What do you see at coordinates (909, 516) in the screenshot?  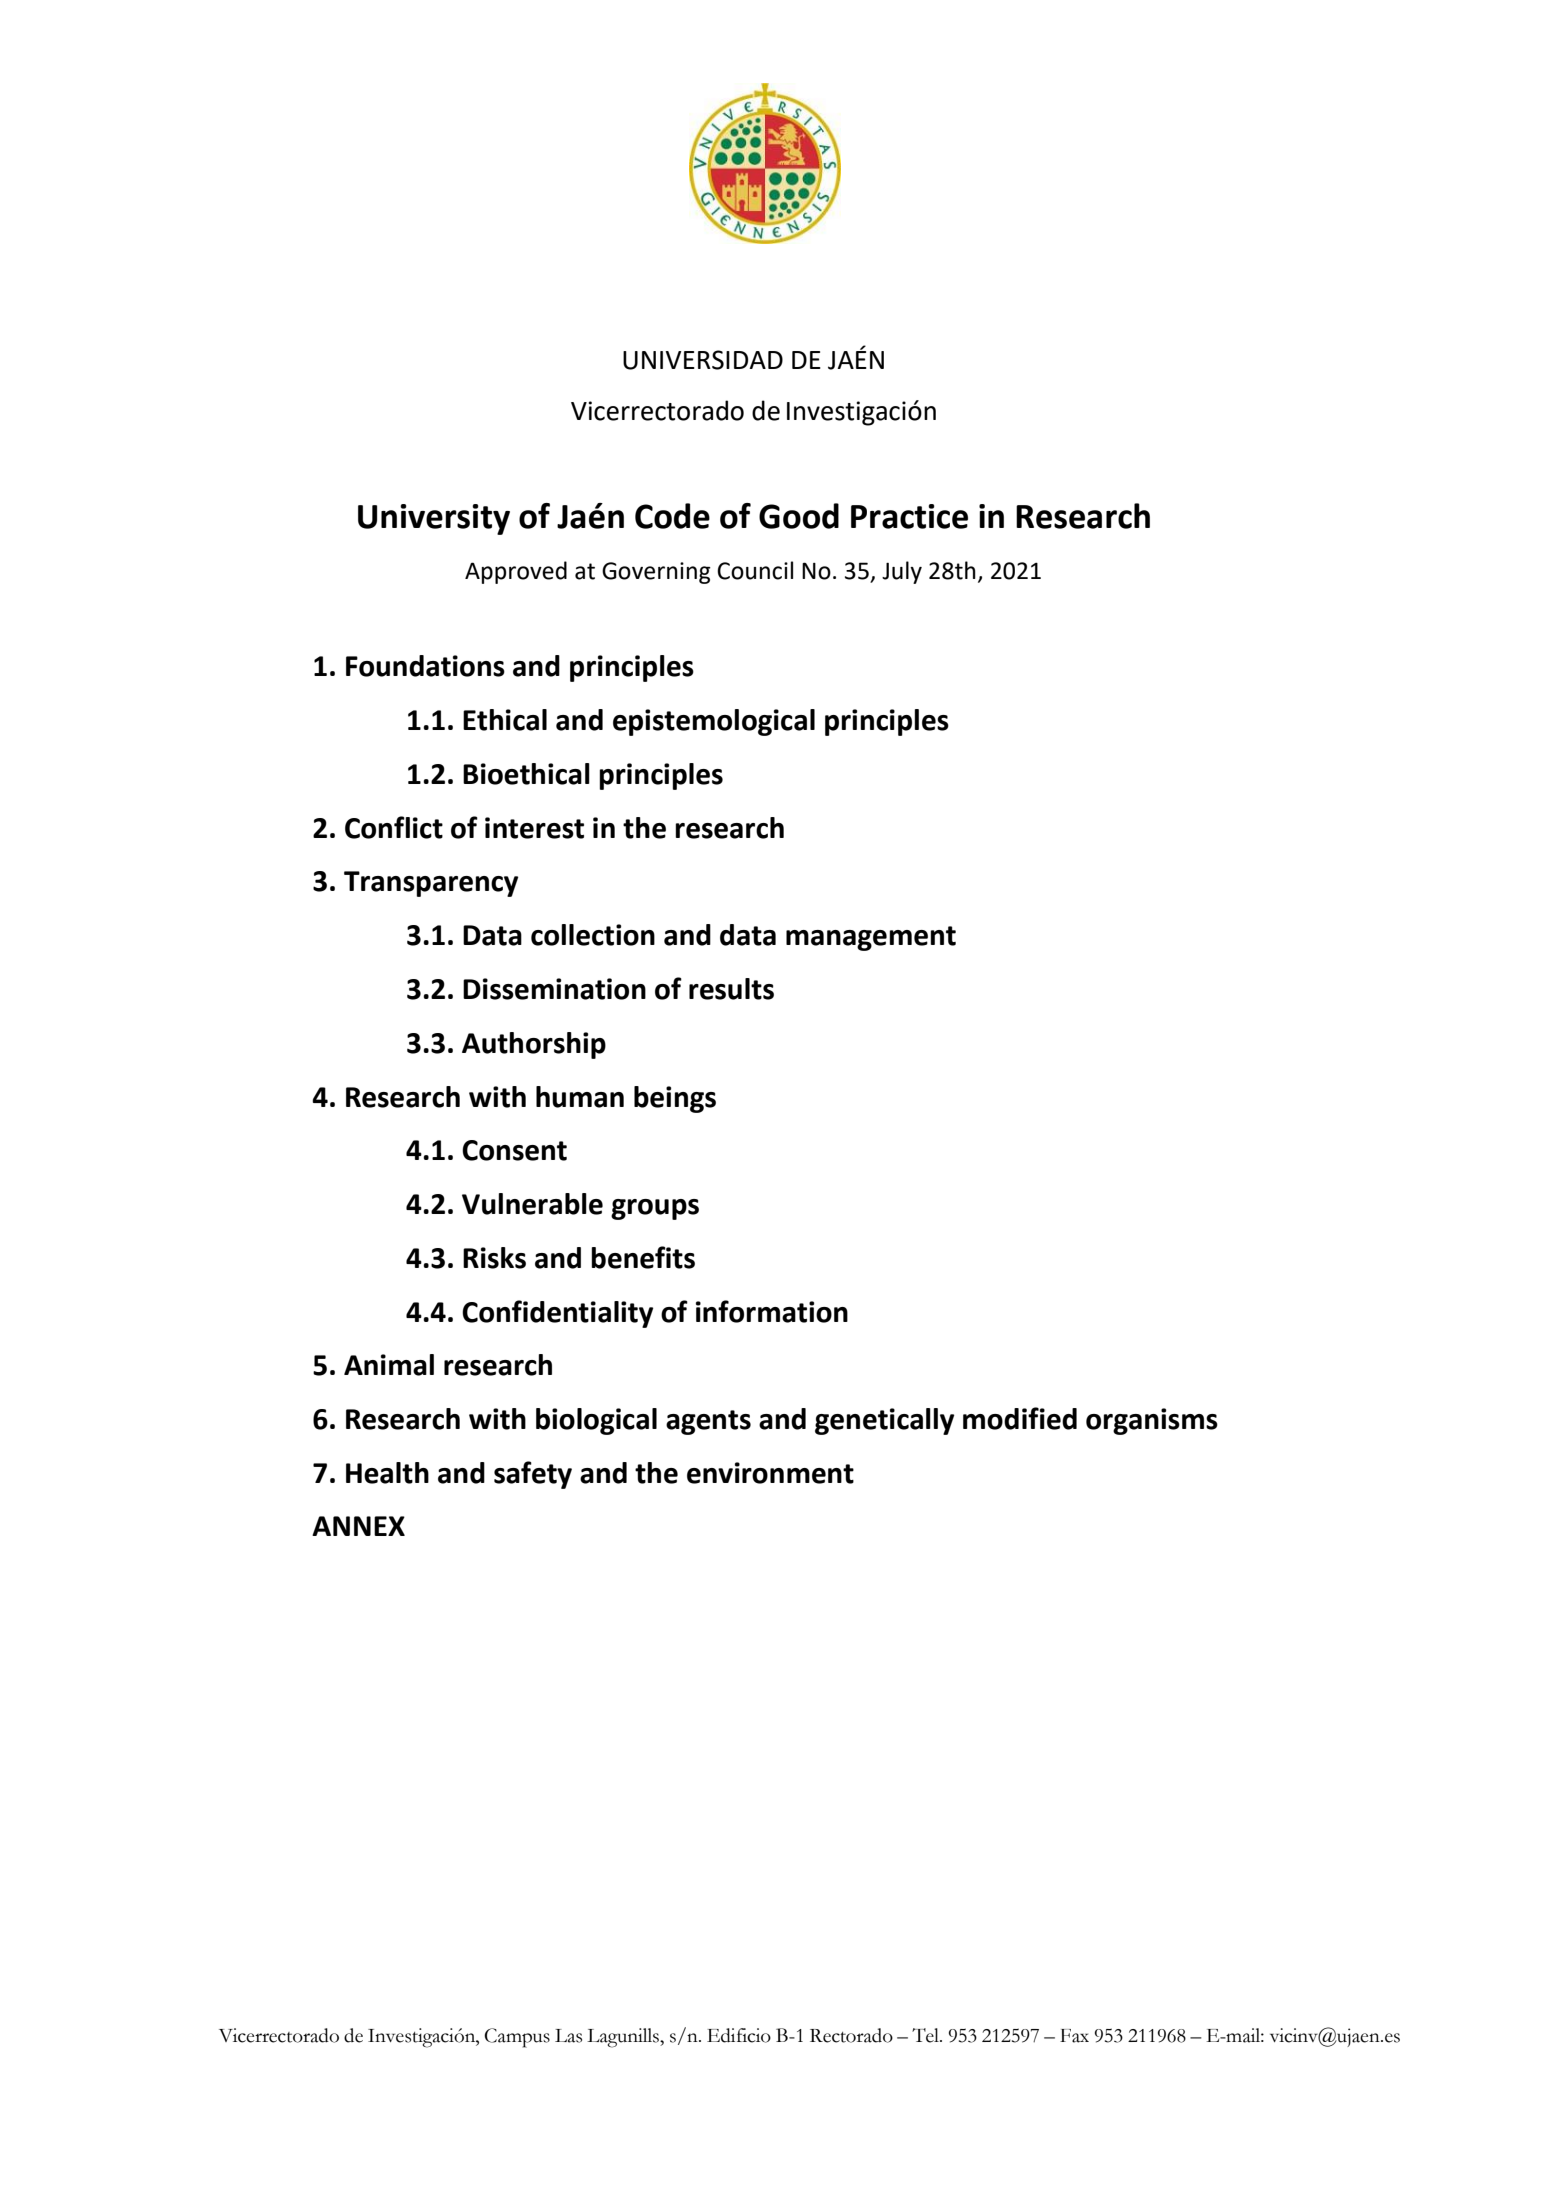 I see `Practice` at bounding box center [909, 516].
